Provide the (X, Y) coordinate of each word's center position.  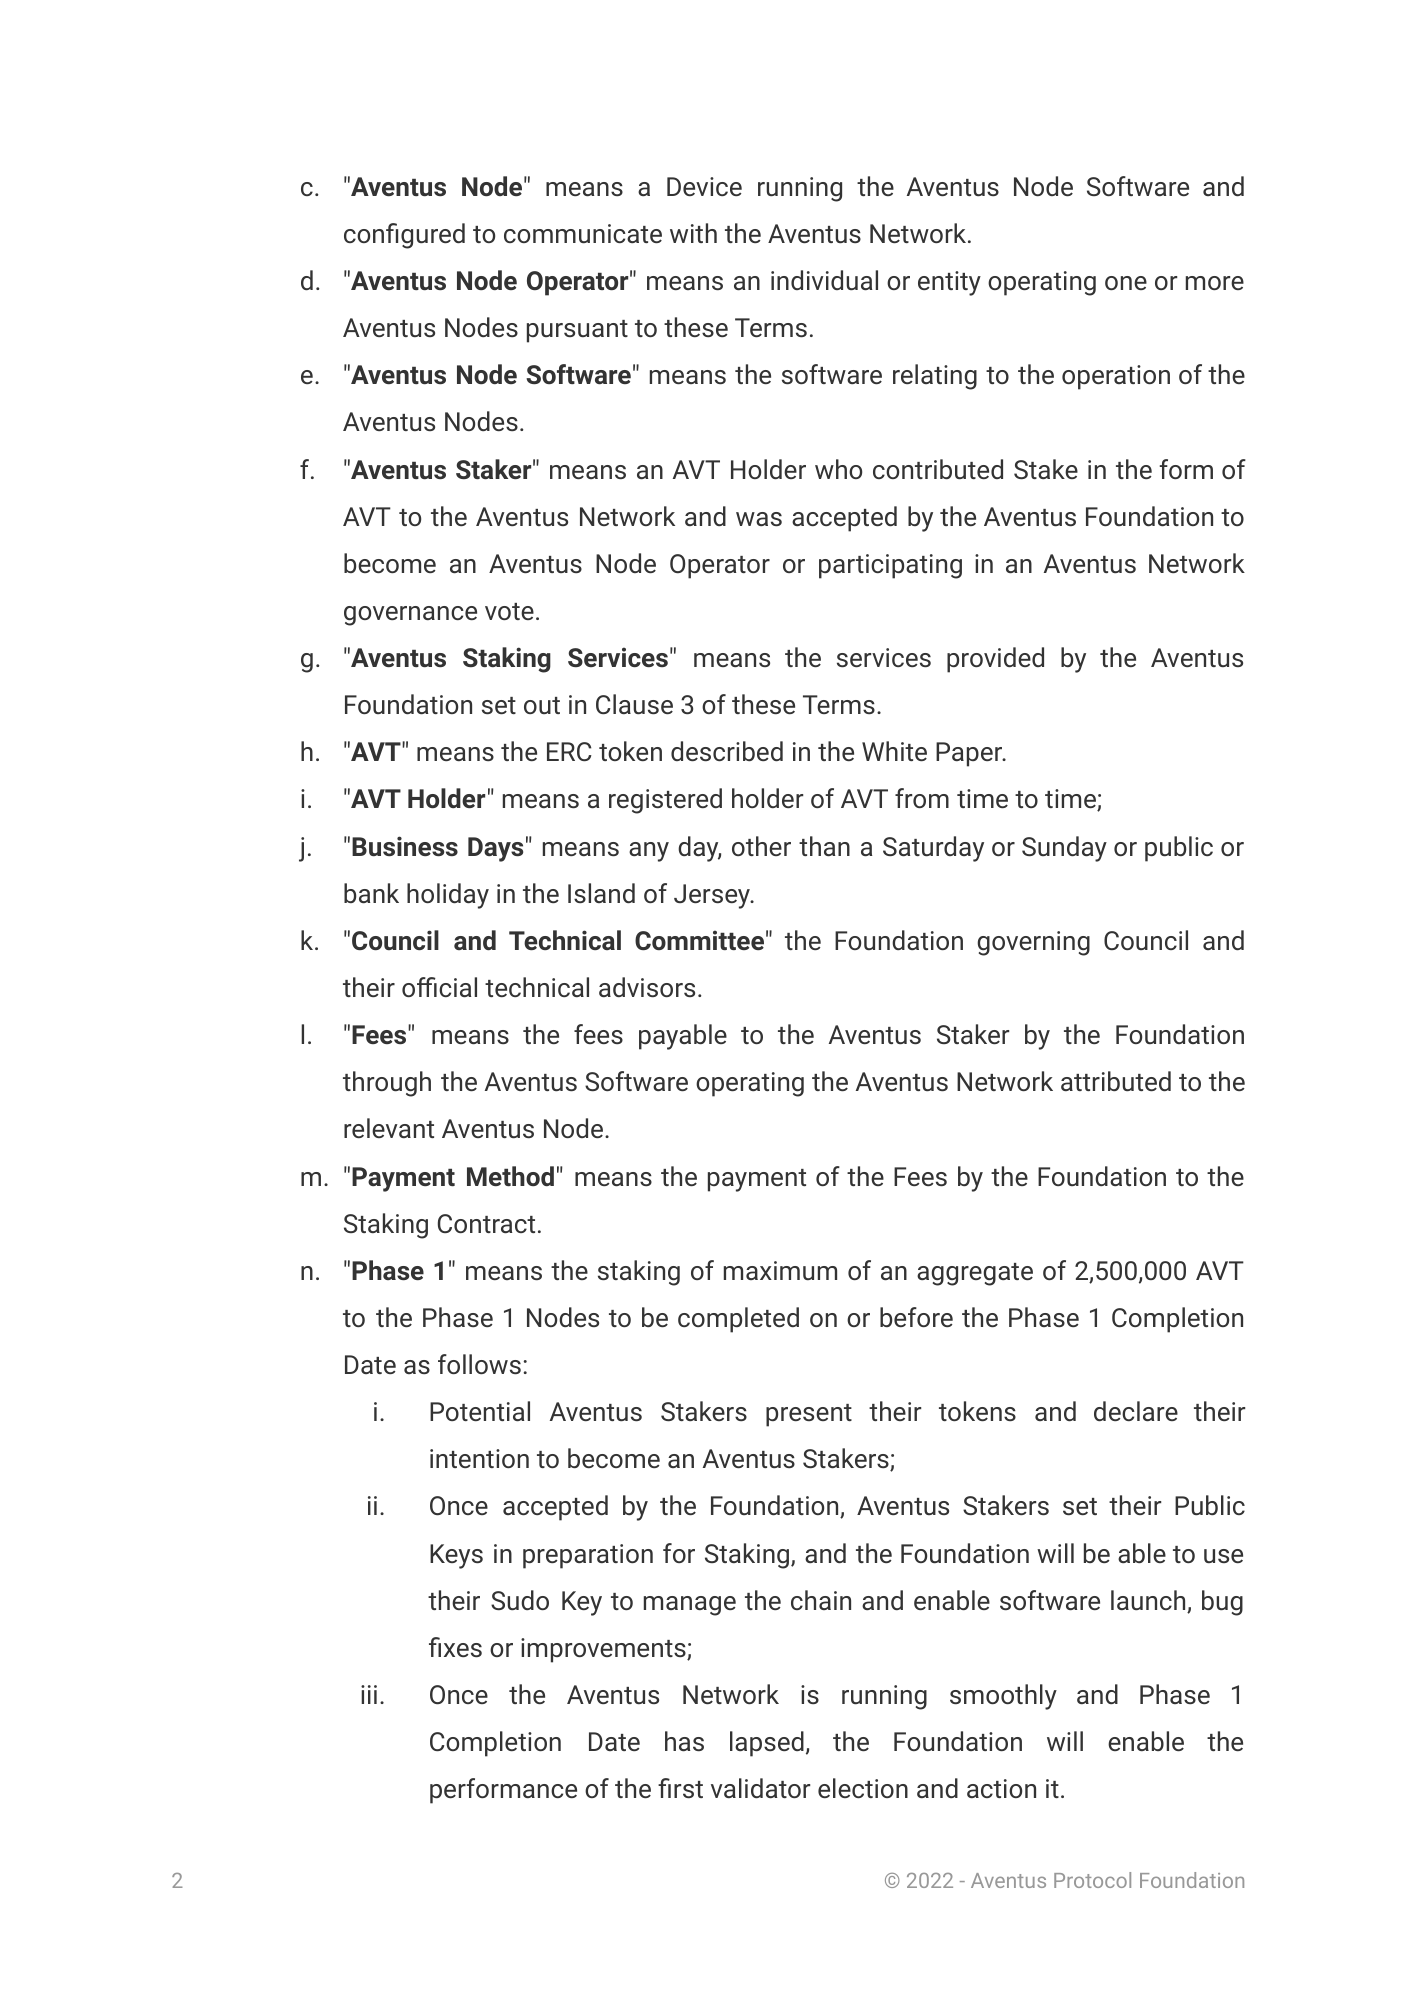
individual (824, 280)
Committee (699, 940)
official (439, 987)
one (1126, 283)
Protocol (1092, 1880)
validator (760, 1788)
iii (369, 1694)
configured (404, 236)
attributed (1116, 1081)
